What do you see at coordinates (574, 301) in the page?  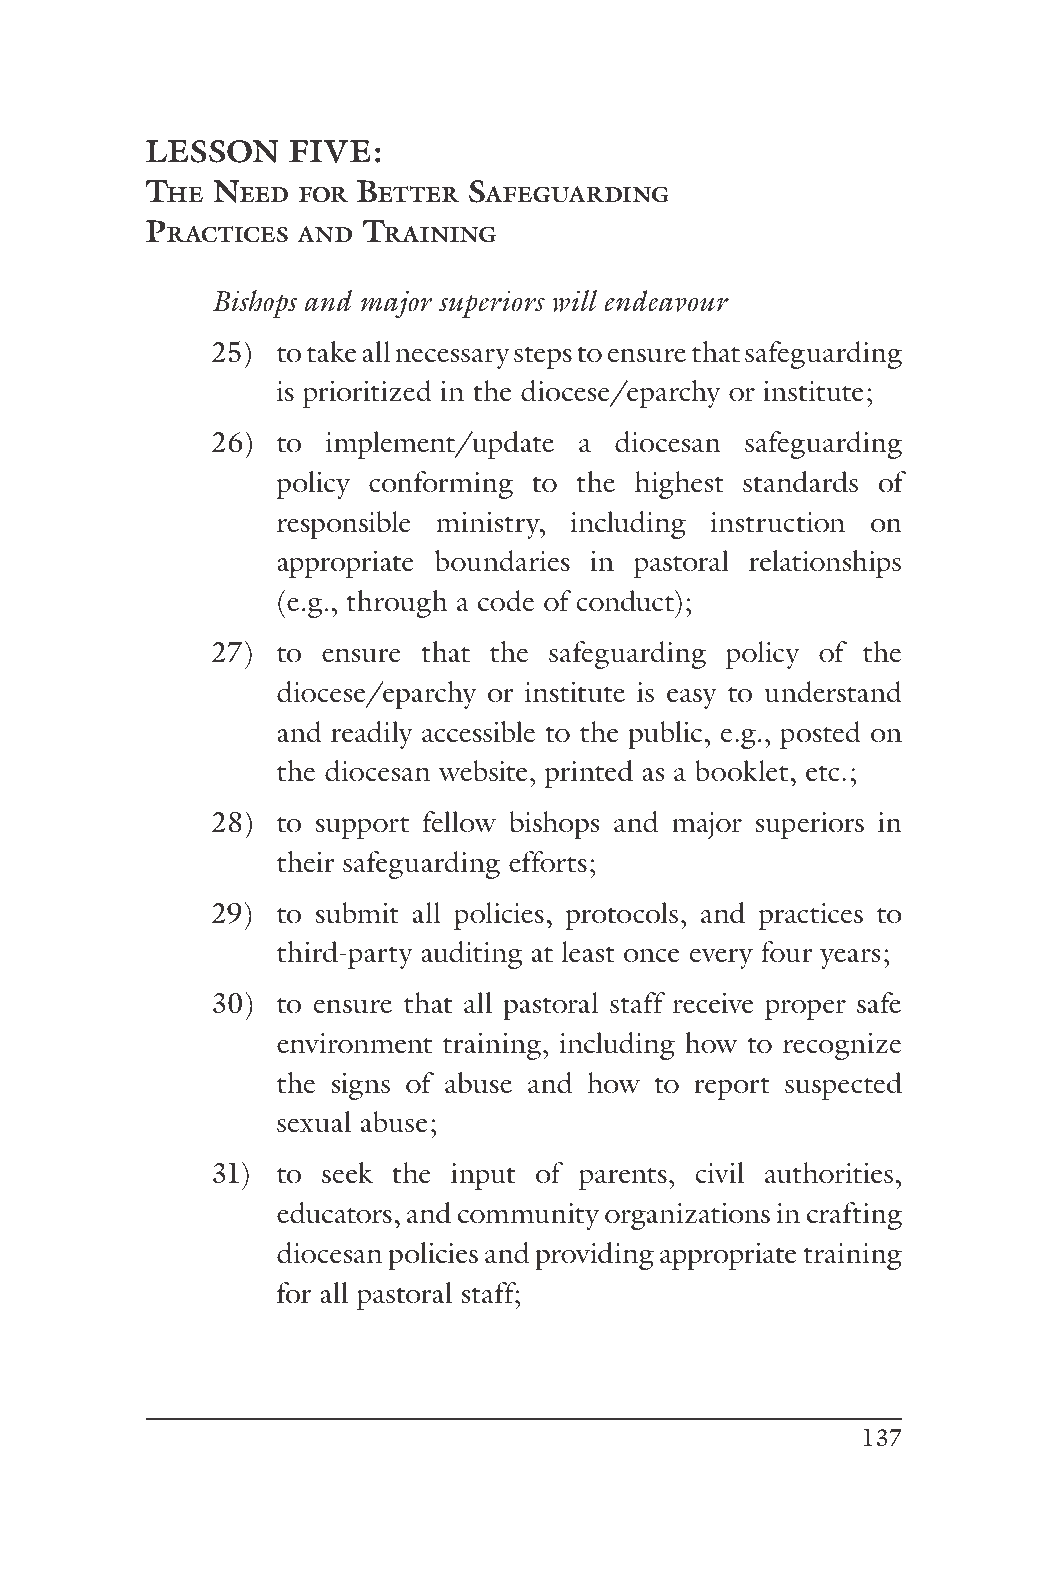 I see `will` at bounding box center [574, 301].
